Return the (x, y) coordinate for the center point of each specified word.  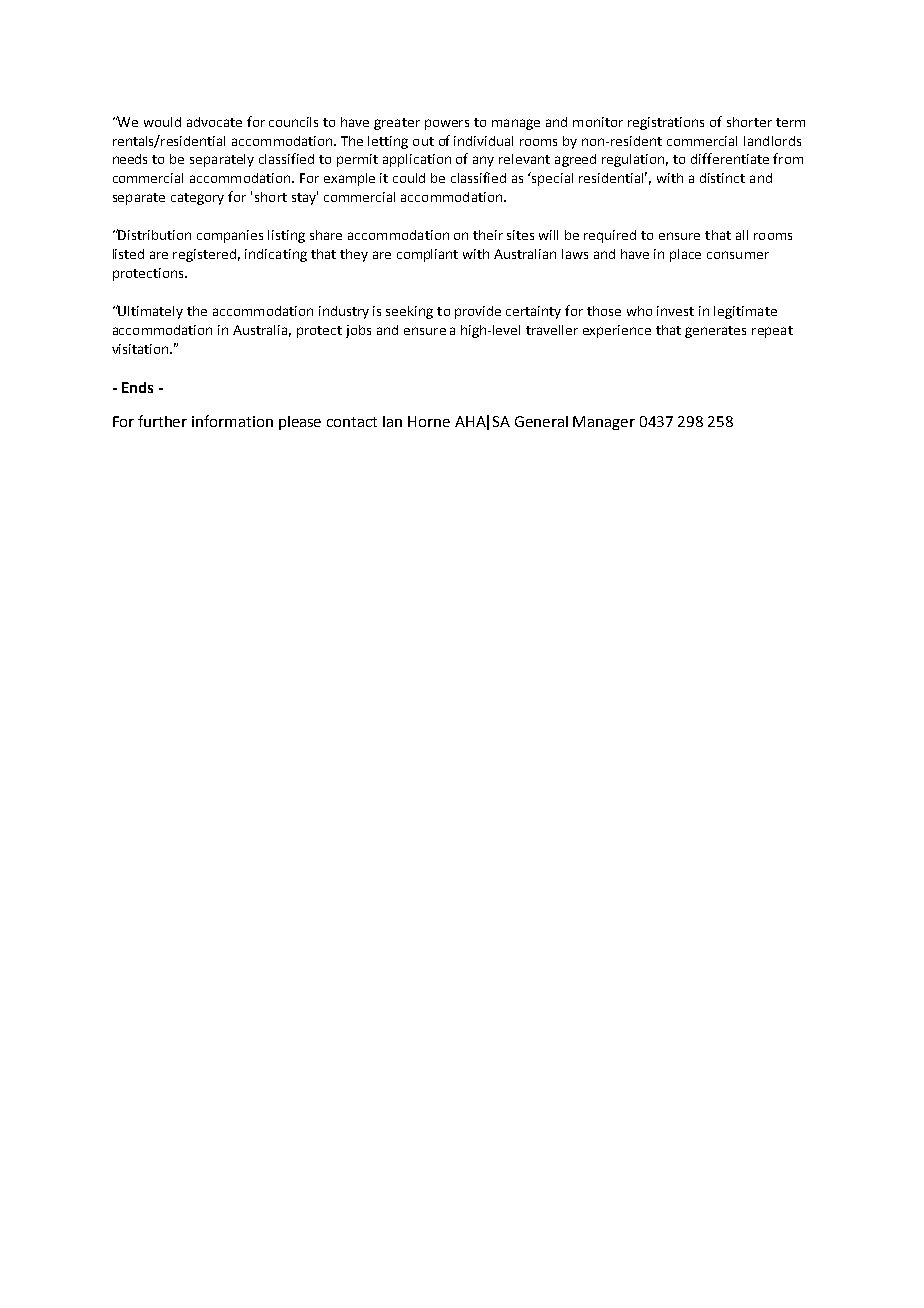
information (232, 421)
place (685, 255)
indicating (276, 255)
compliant (427, 255)
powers (447, 124)
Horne (429, 421)
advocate (214, 122)
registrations (666, 123)
